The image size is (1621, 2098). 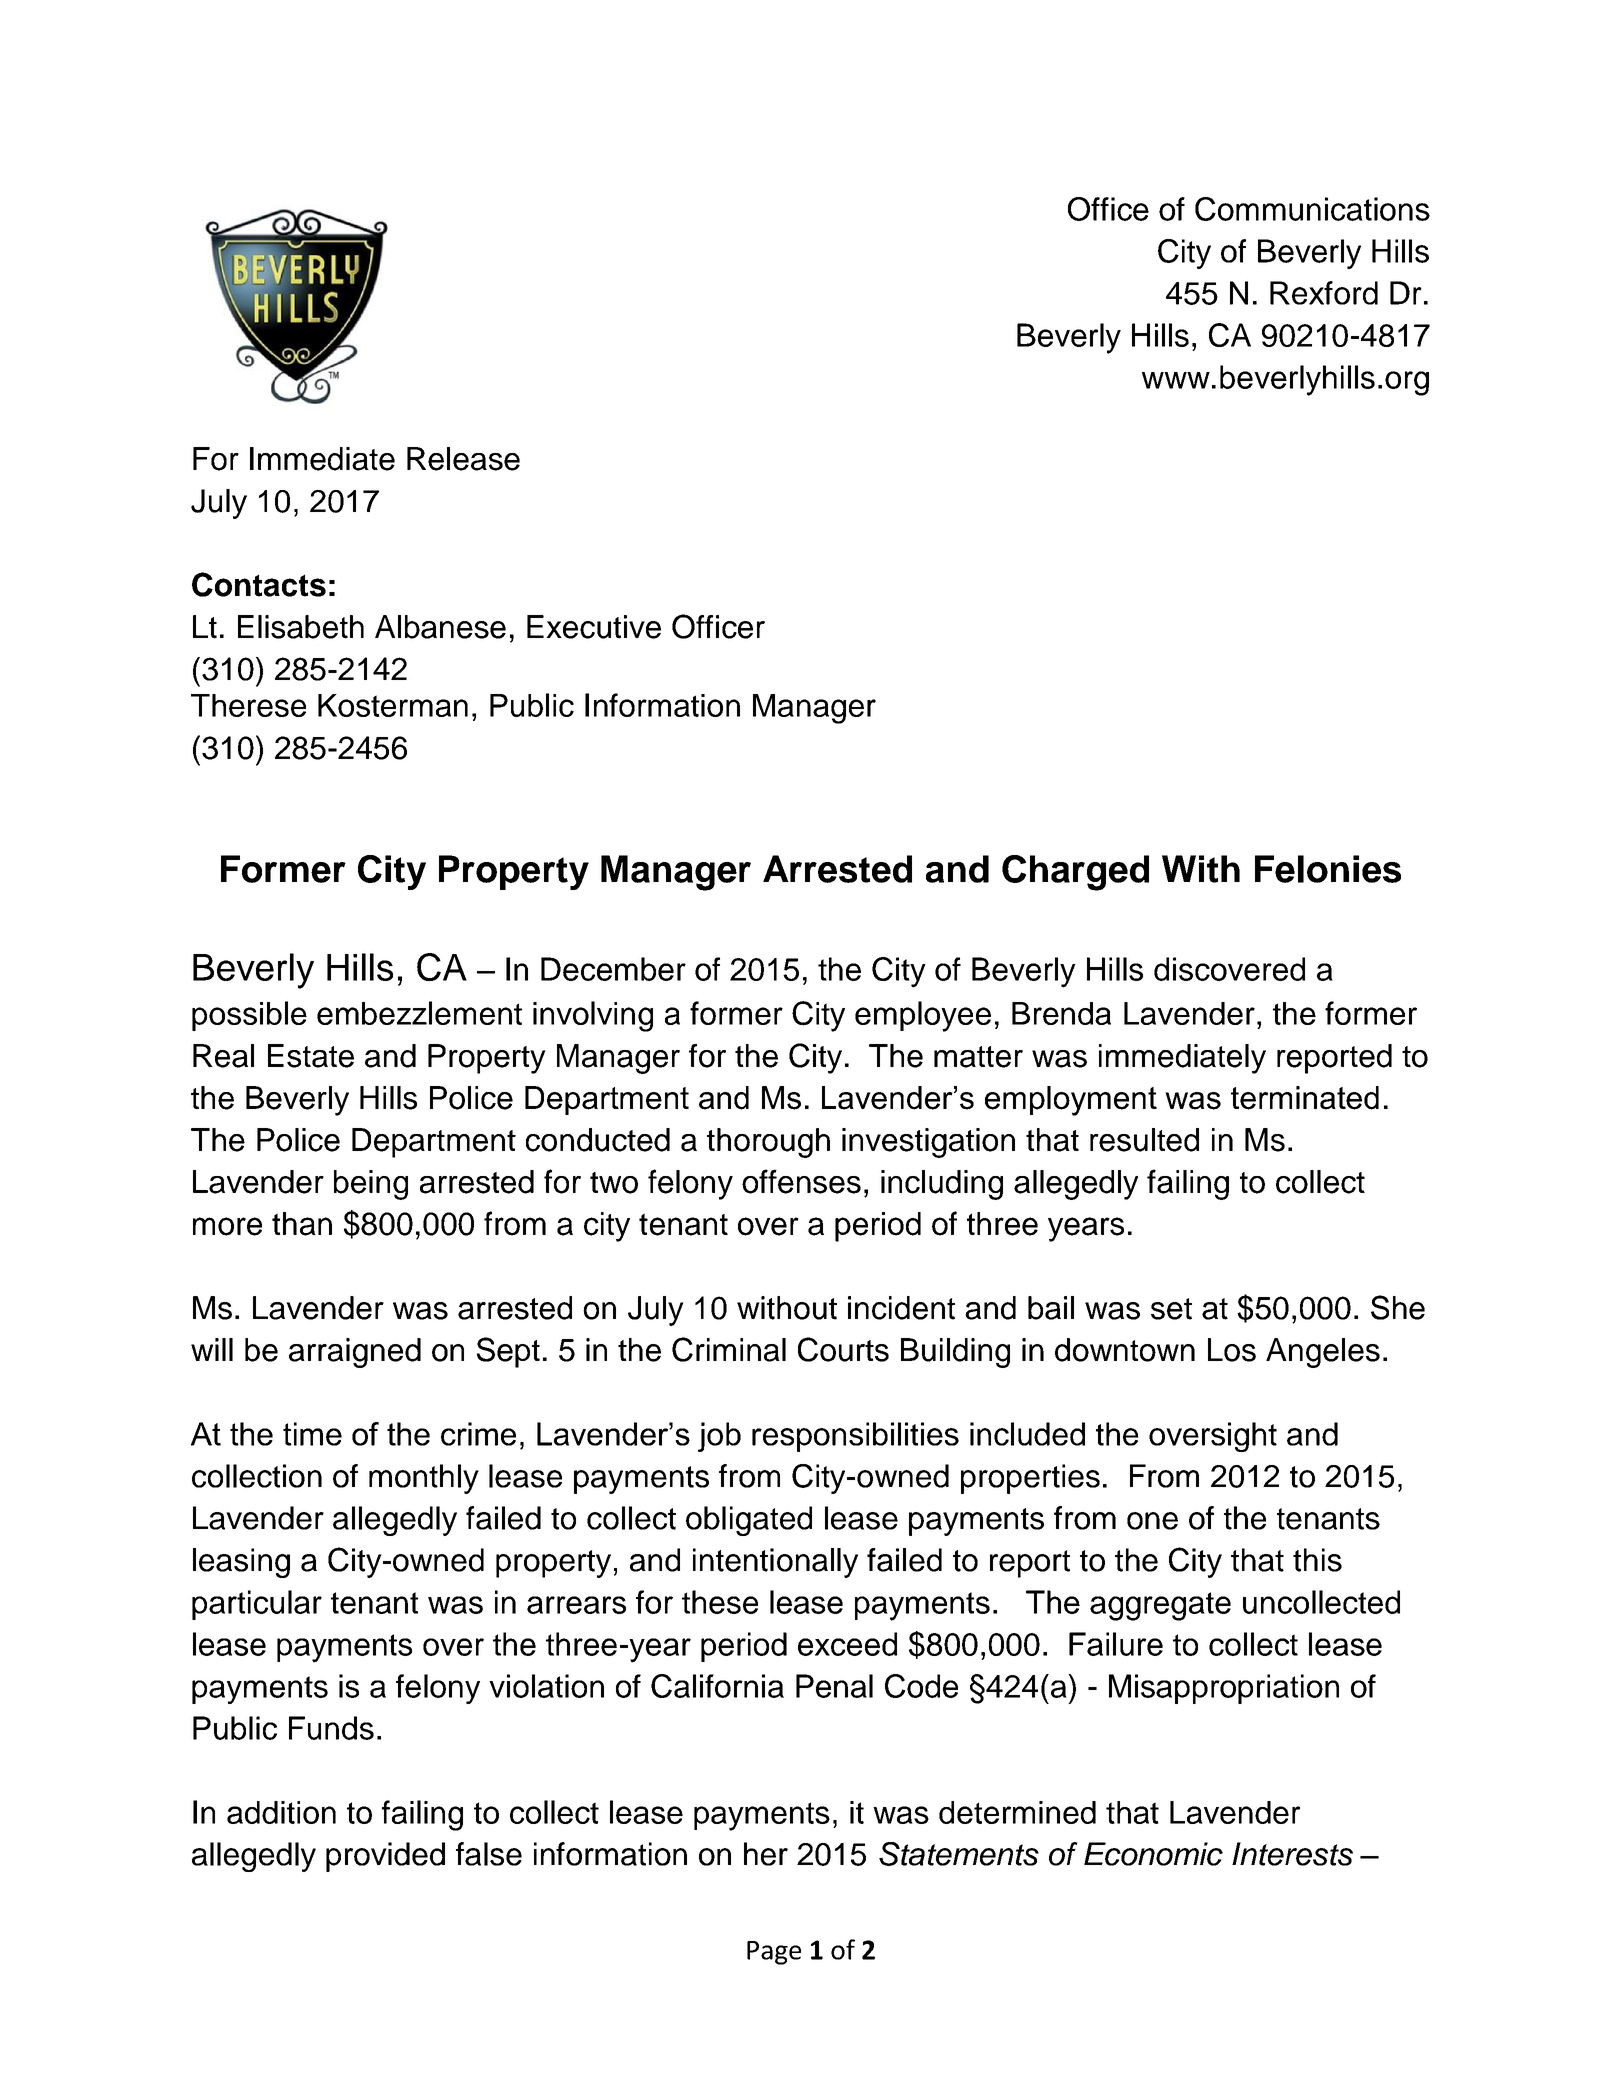 What do you see at coordinates (1324, 293) in the screenshot?
I see `Rexford` at bounding box center [1324, 293].
